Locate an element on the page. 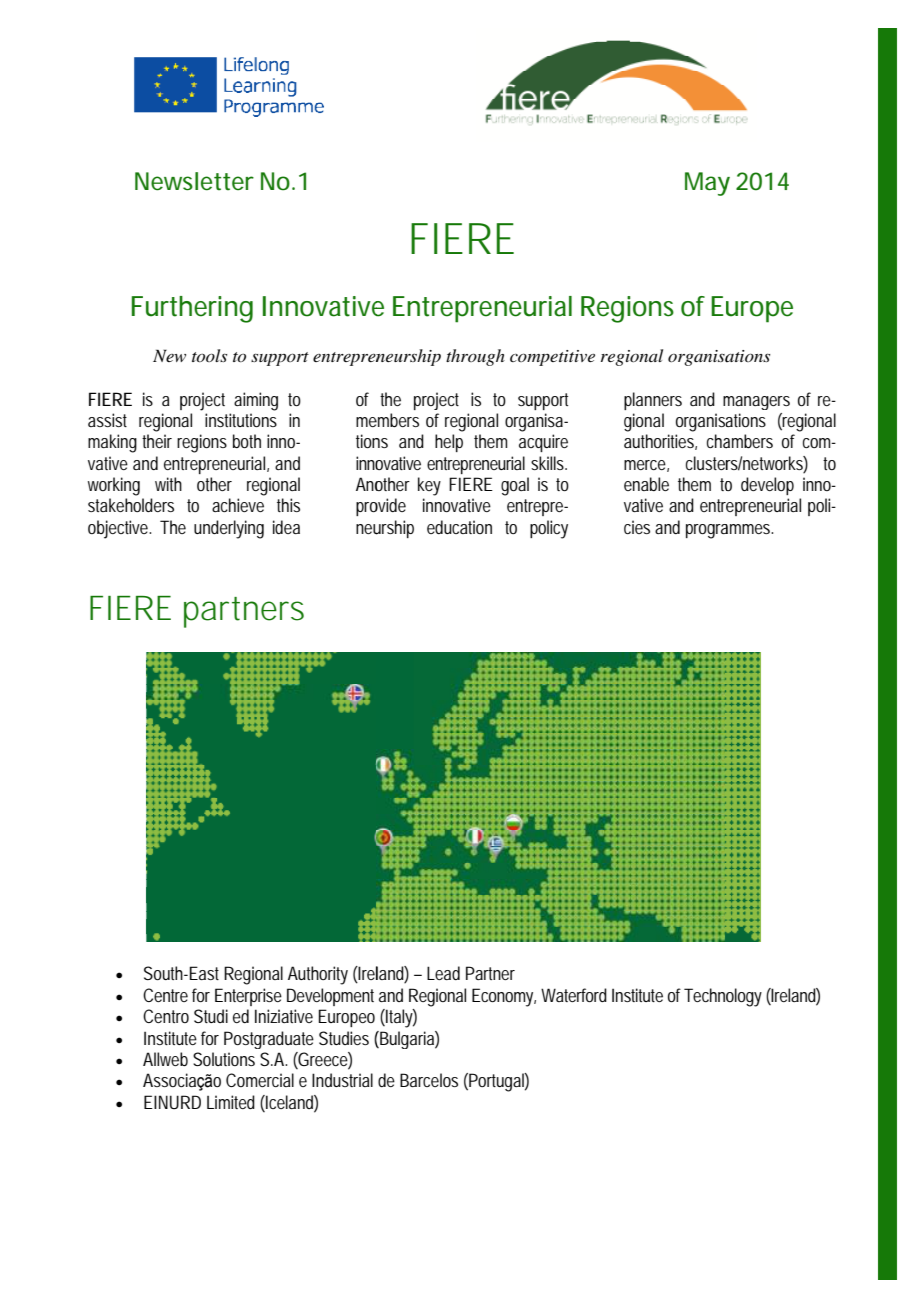 This image has width=924, height=1308. working is located at coordinates (114, 486).
